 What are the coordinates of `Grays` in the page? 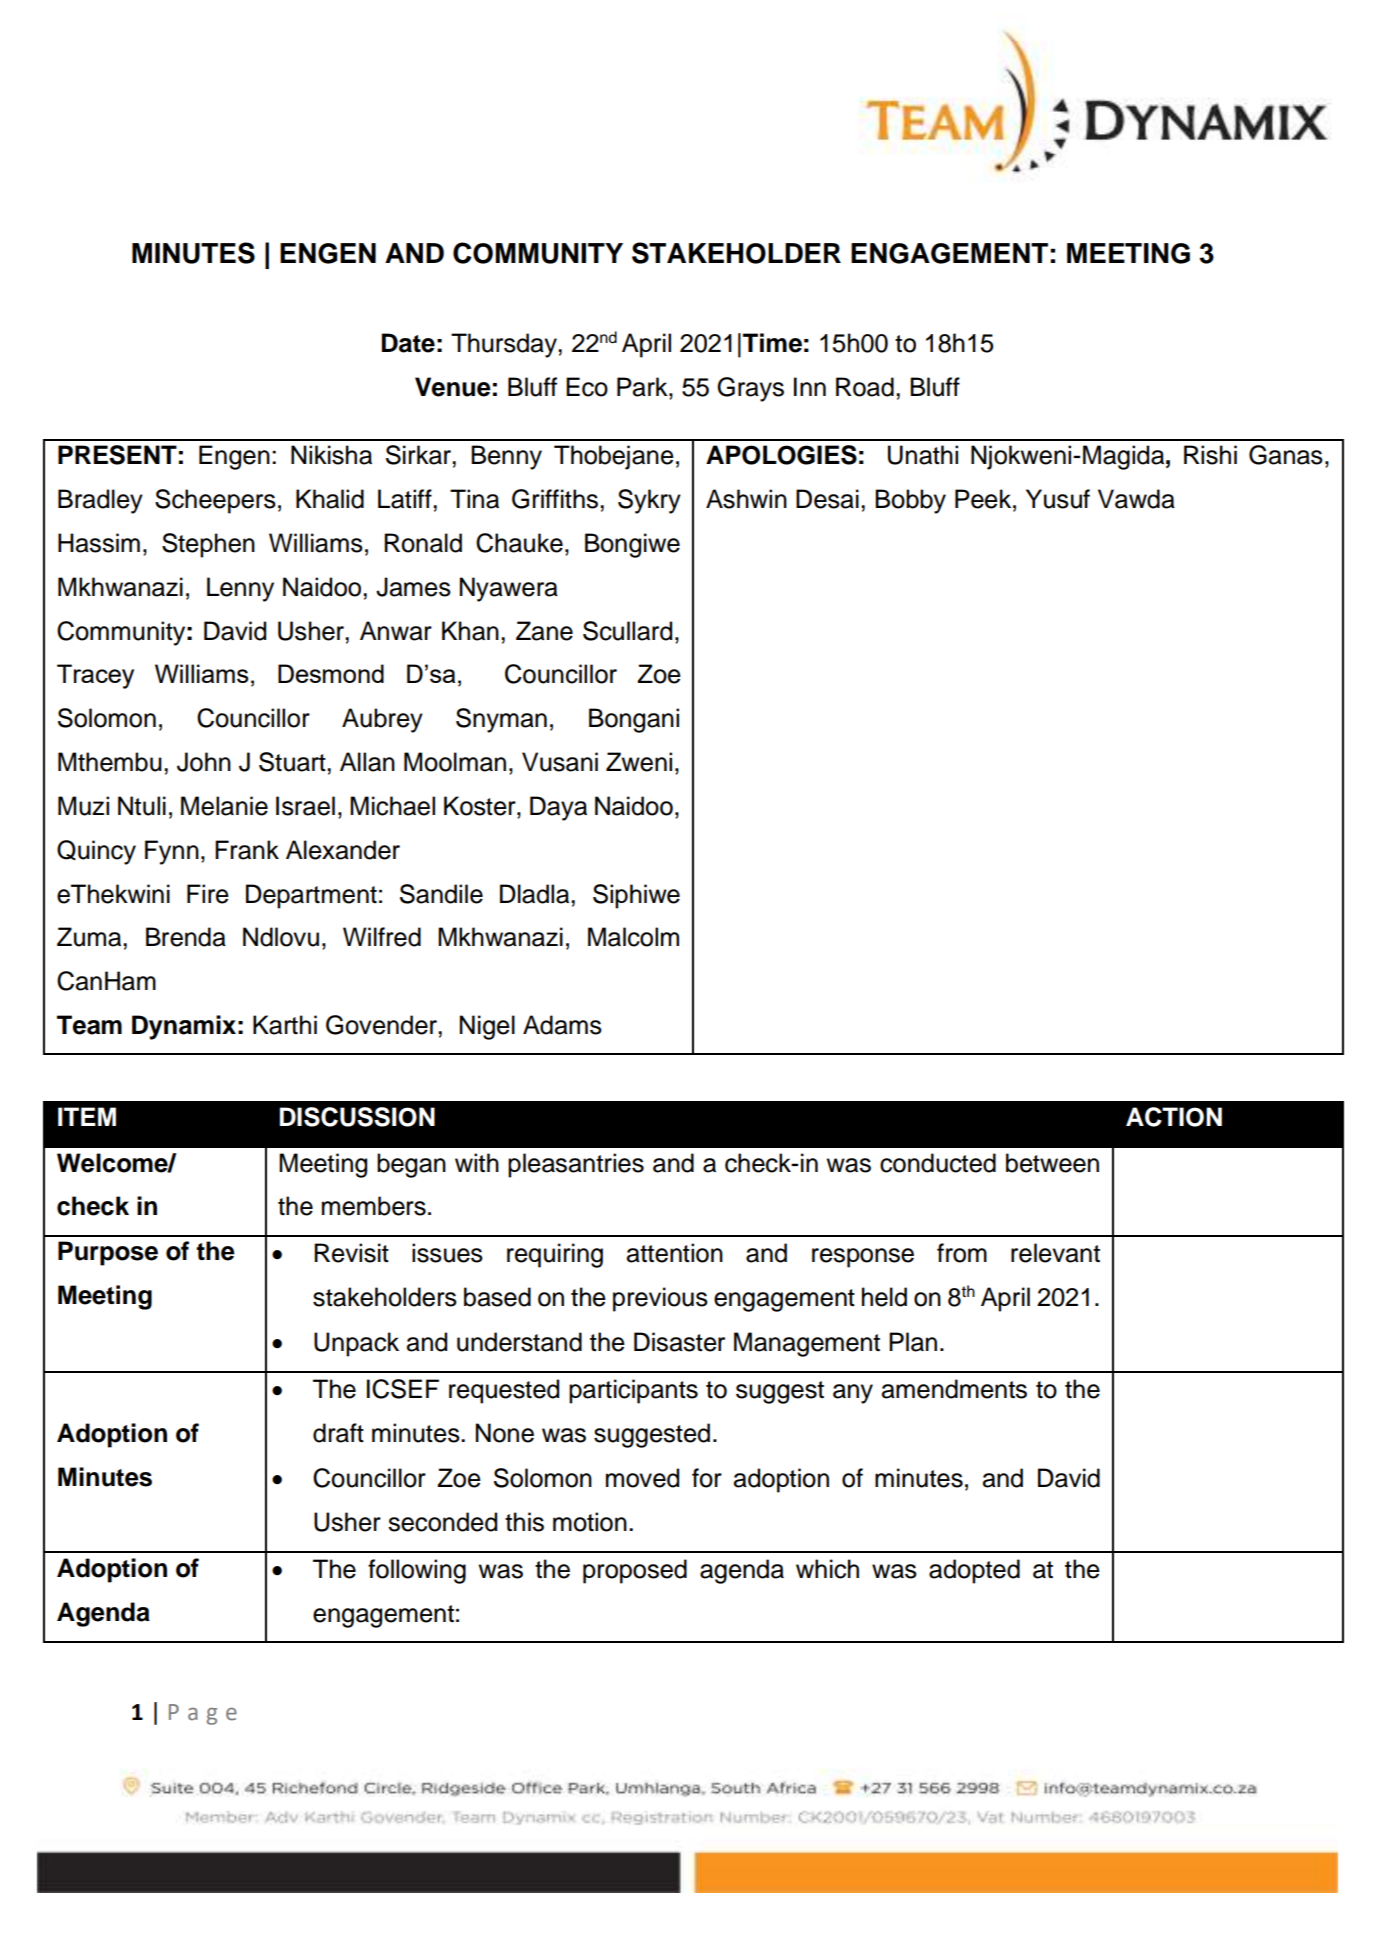 It's located at (750, 389).
